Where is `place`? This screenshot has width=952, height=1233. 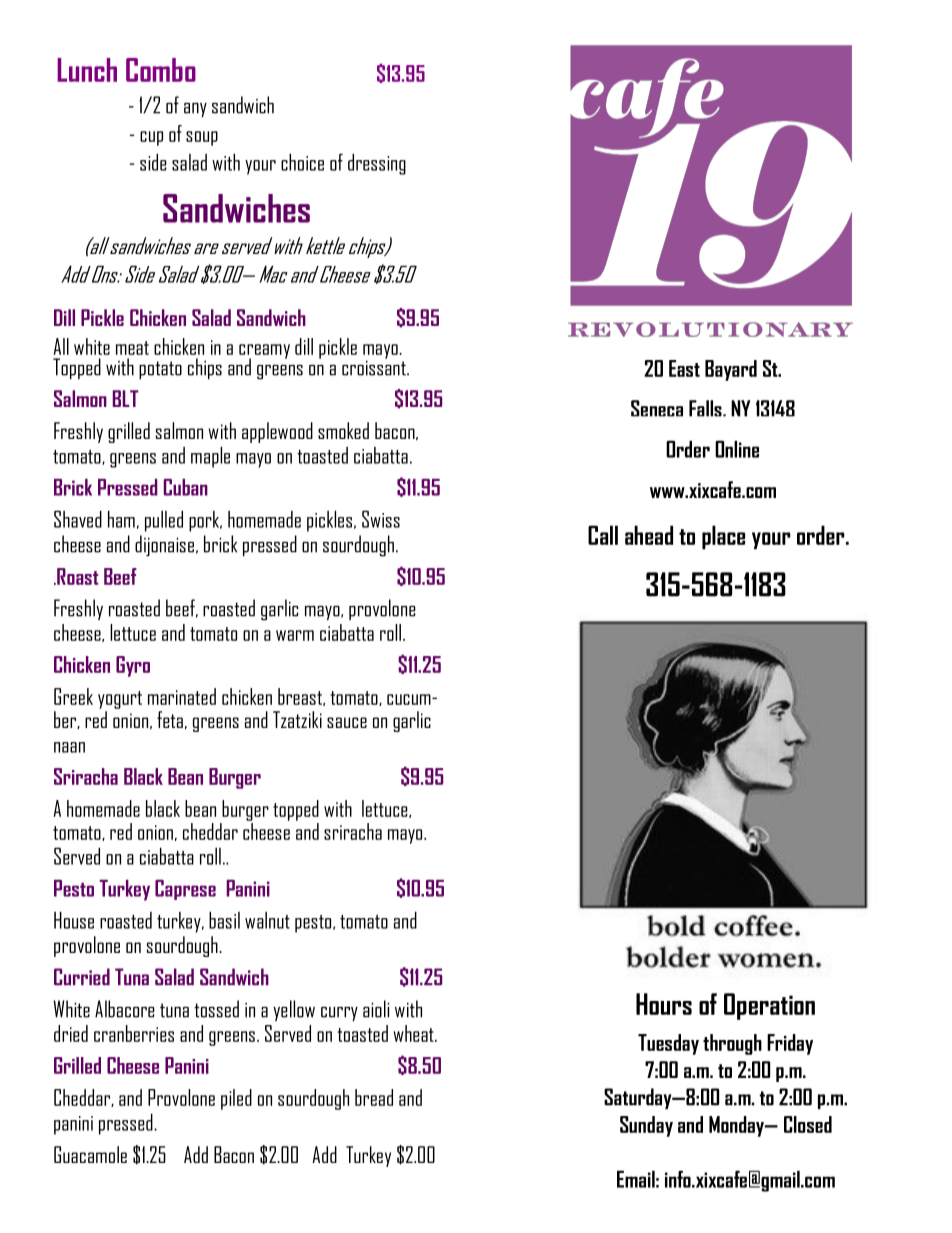 place is located at coordinates (723, 537).
